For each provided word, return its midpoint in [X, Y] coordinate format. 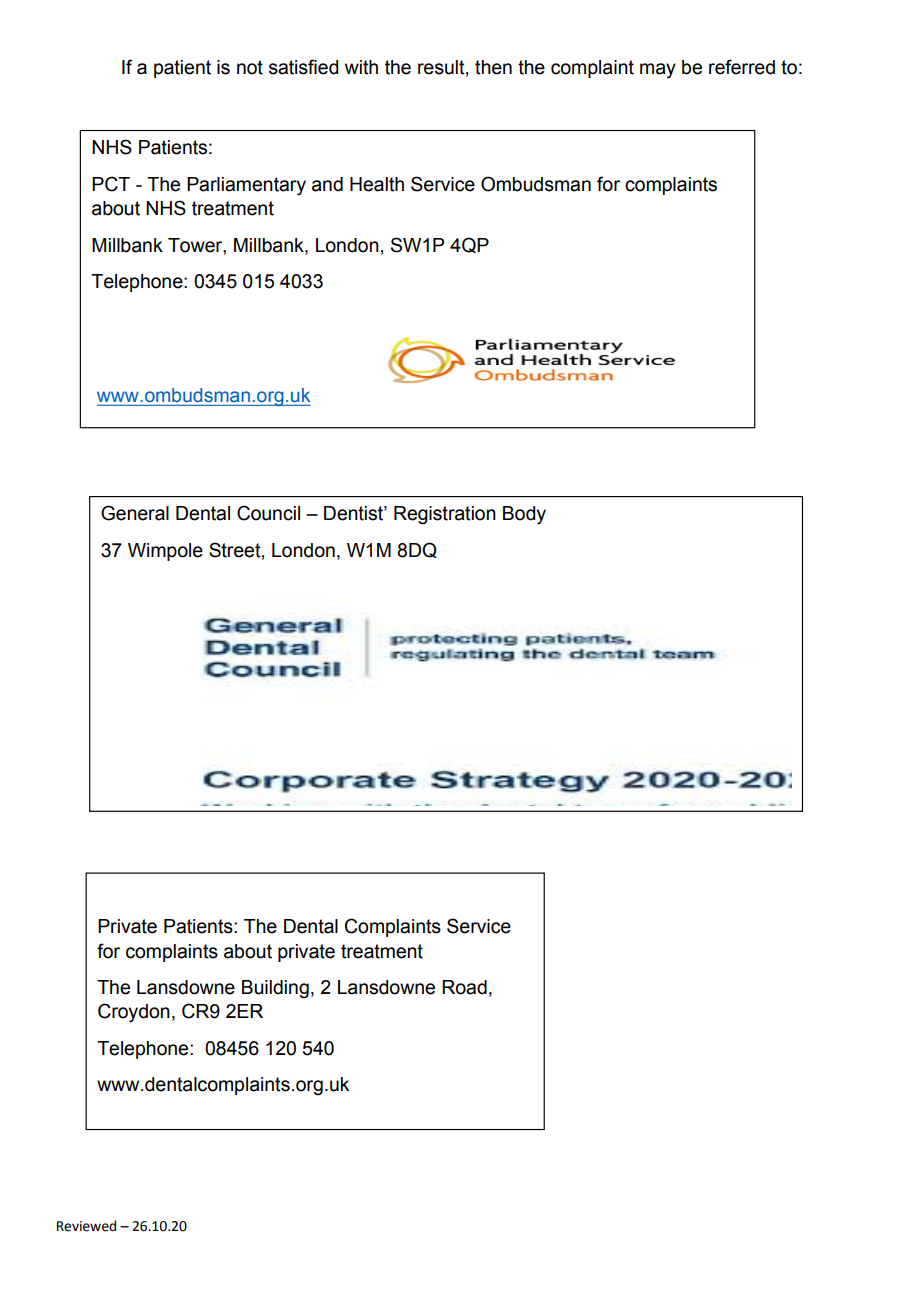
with [361, 67]
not [250, 67]
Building [275, 989]
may [658, 71]
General [135, 513]
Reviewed [86, 1226]
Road [464, 987]
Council [268, 513]
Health [377, 184]
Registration [445, 515]
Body [524, 515]
